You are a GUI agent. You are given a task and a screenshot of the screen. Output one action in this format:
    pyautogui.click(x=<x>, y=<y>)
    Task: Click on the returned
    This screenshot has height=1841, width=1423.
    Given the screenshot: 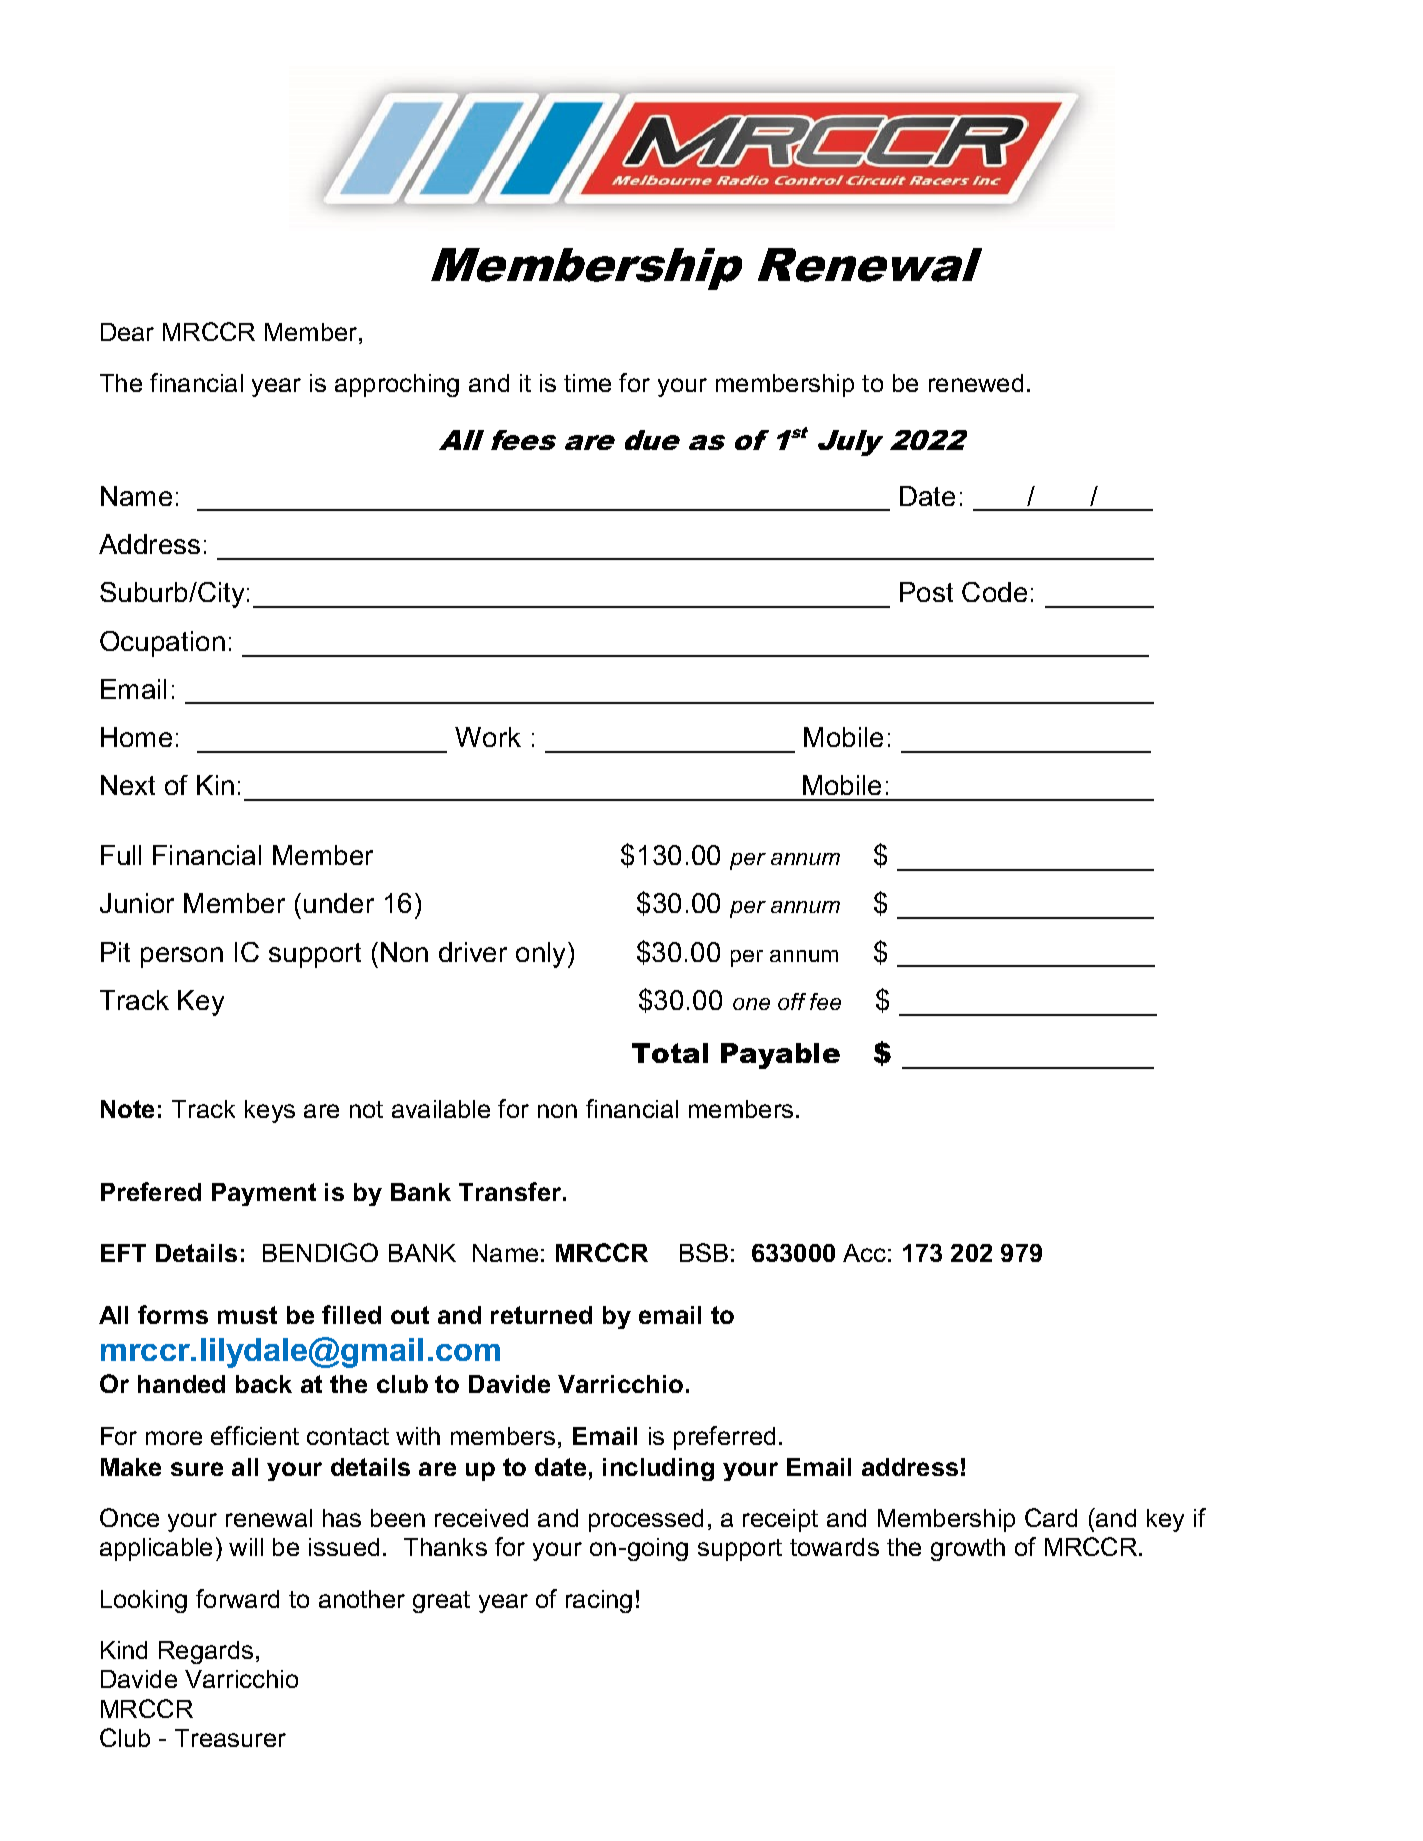 What is the action you would take?
    pyautogui.click(x=541, y=1315)
